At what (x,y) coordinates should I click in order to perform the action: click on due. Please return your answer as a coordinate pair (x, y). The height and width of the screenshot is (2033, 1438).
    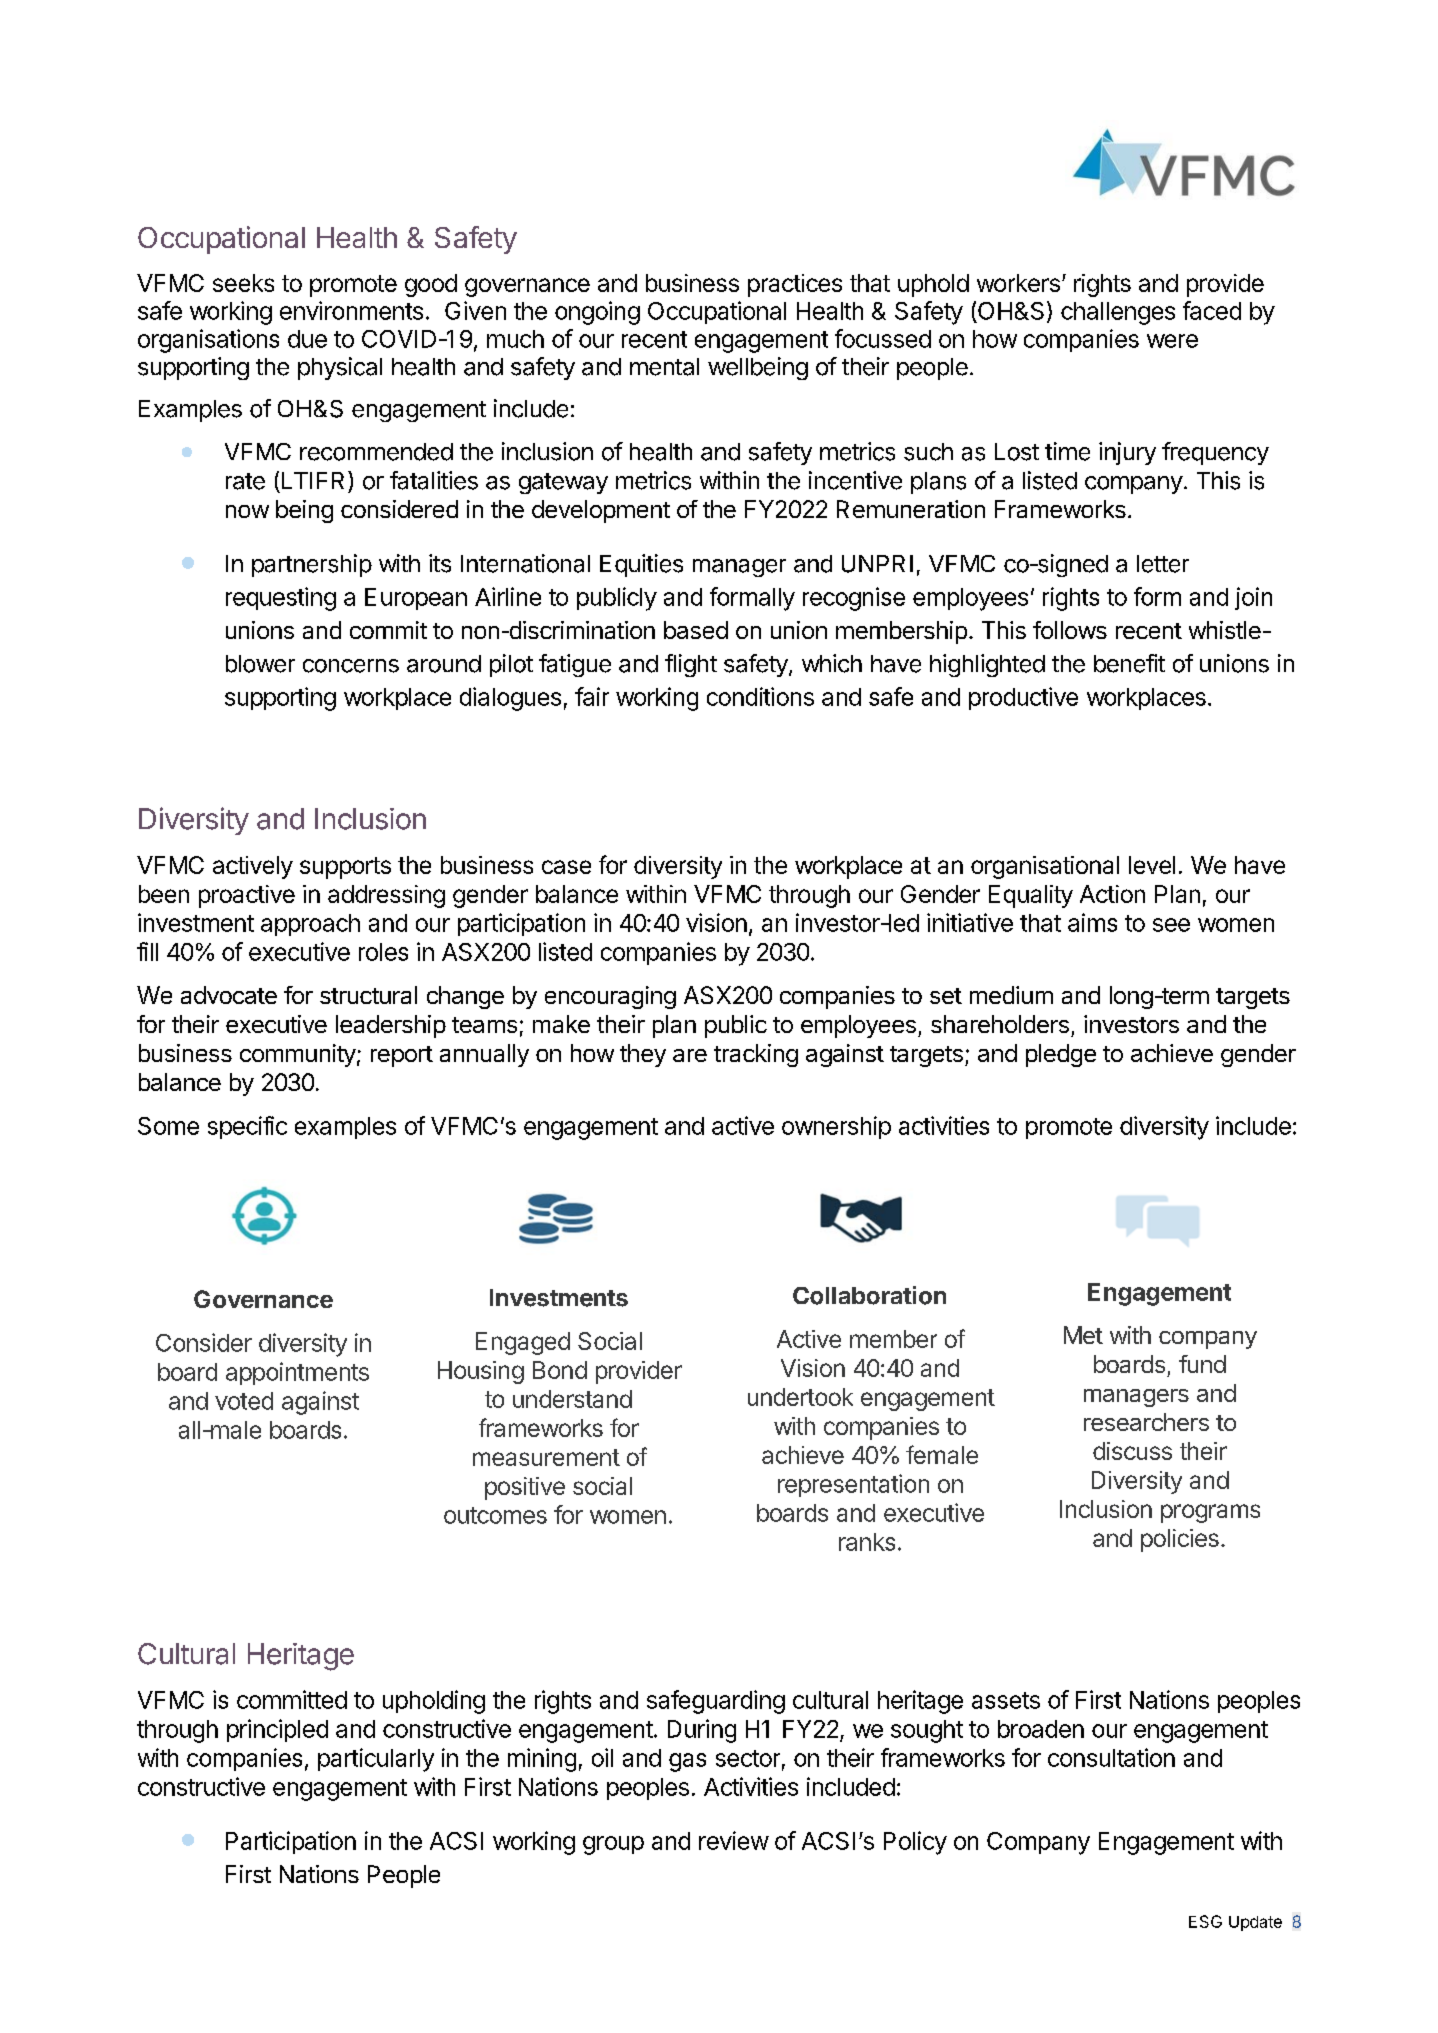
    Looking at the image, I should click on (307, 339).
